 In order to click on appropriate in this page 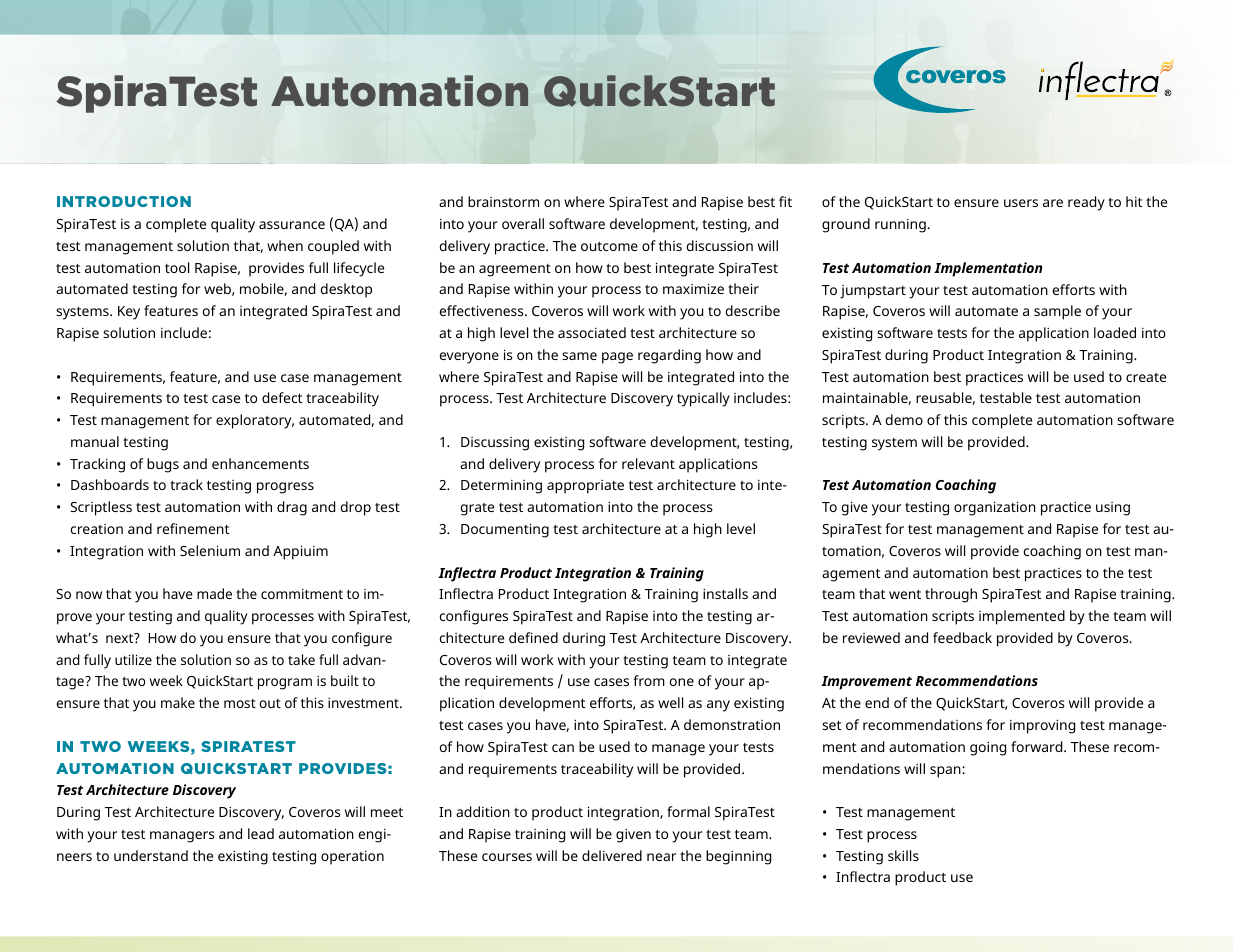, I will do `click(585, 487)`.
